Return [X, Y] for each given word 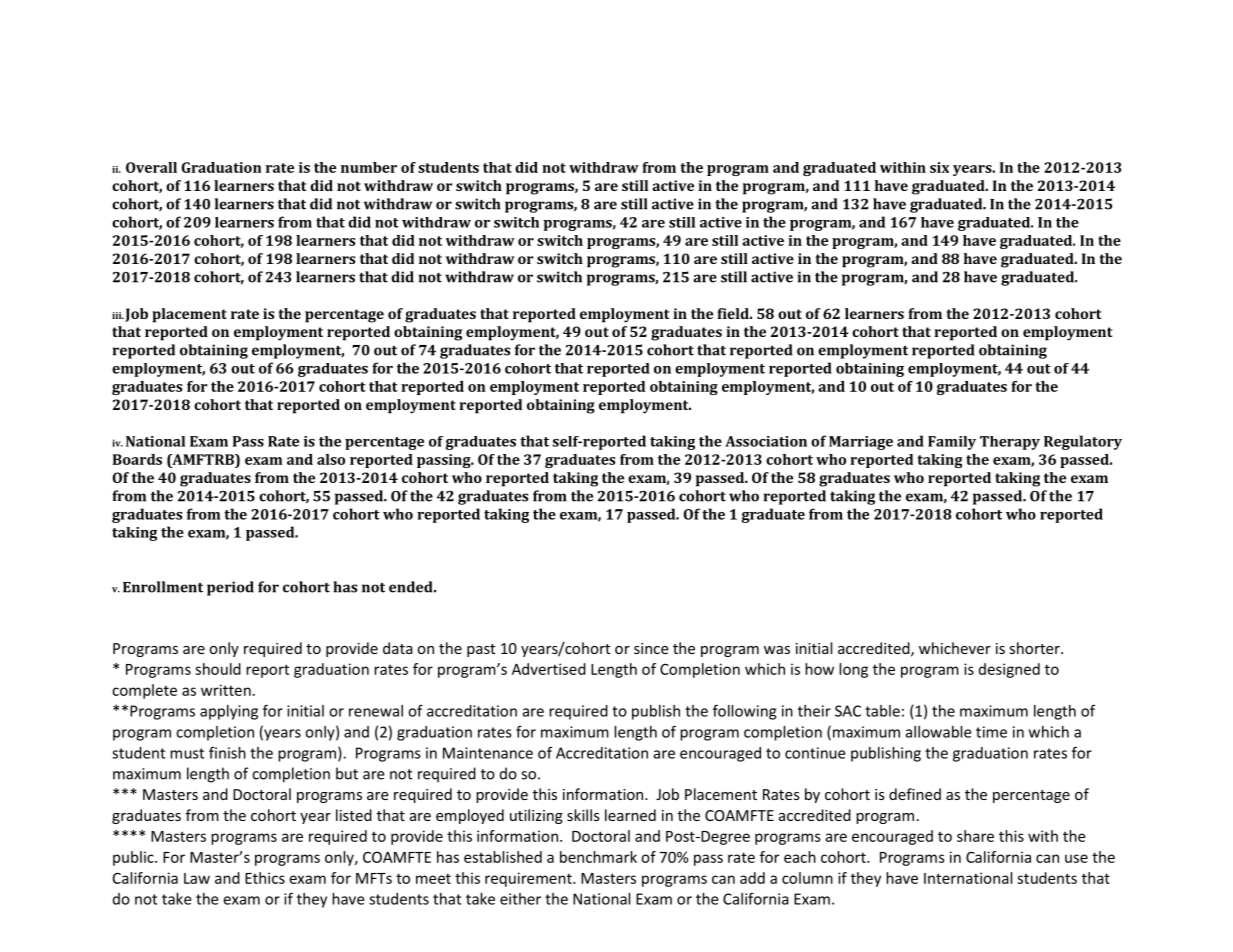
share [975, 836]
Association [766, 441]
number [369, 167]
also [331, 459]
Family [952, 443]
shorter [1036, 648]
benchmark [598, 857]
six [939, 167]
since [651, 648]
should [218, 669]
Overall [151, 167]
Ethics [265, 878]
